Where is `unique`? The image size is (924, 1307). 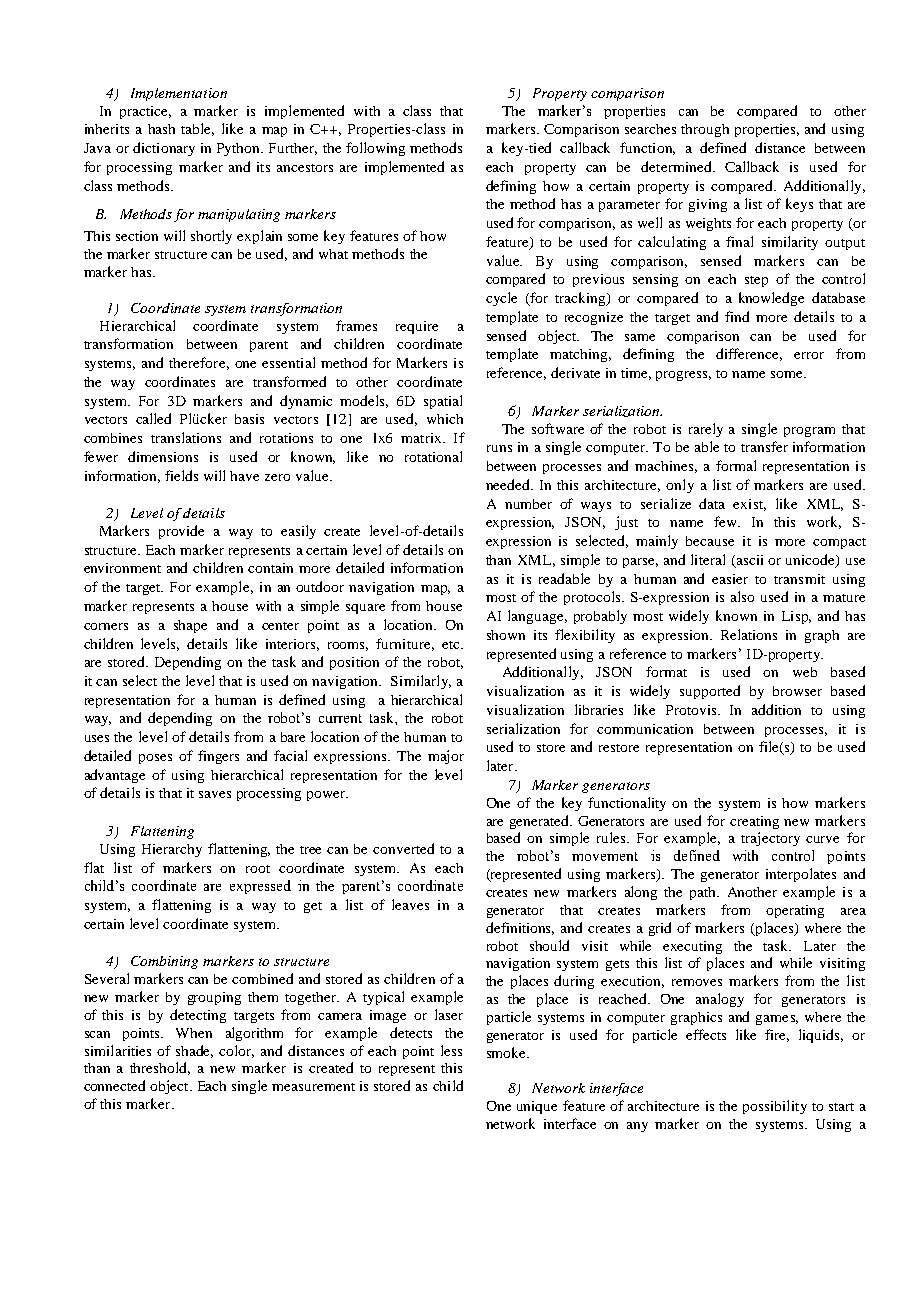
unique is located at coordinates (537, 1107).
